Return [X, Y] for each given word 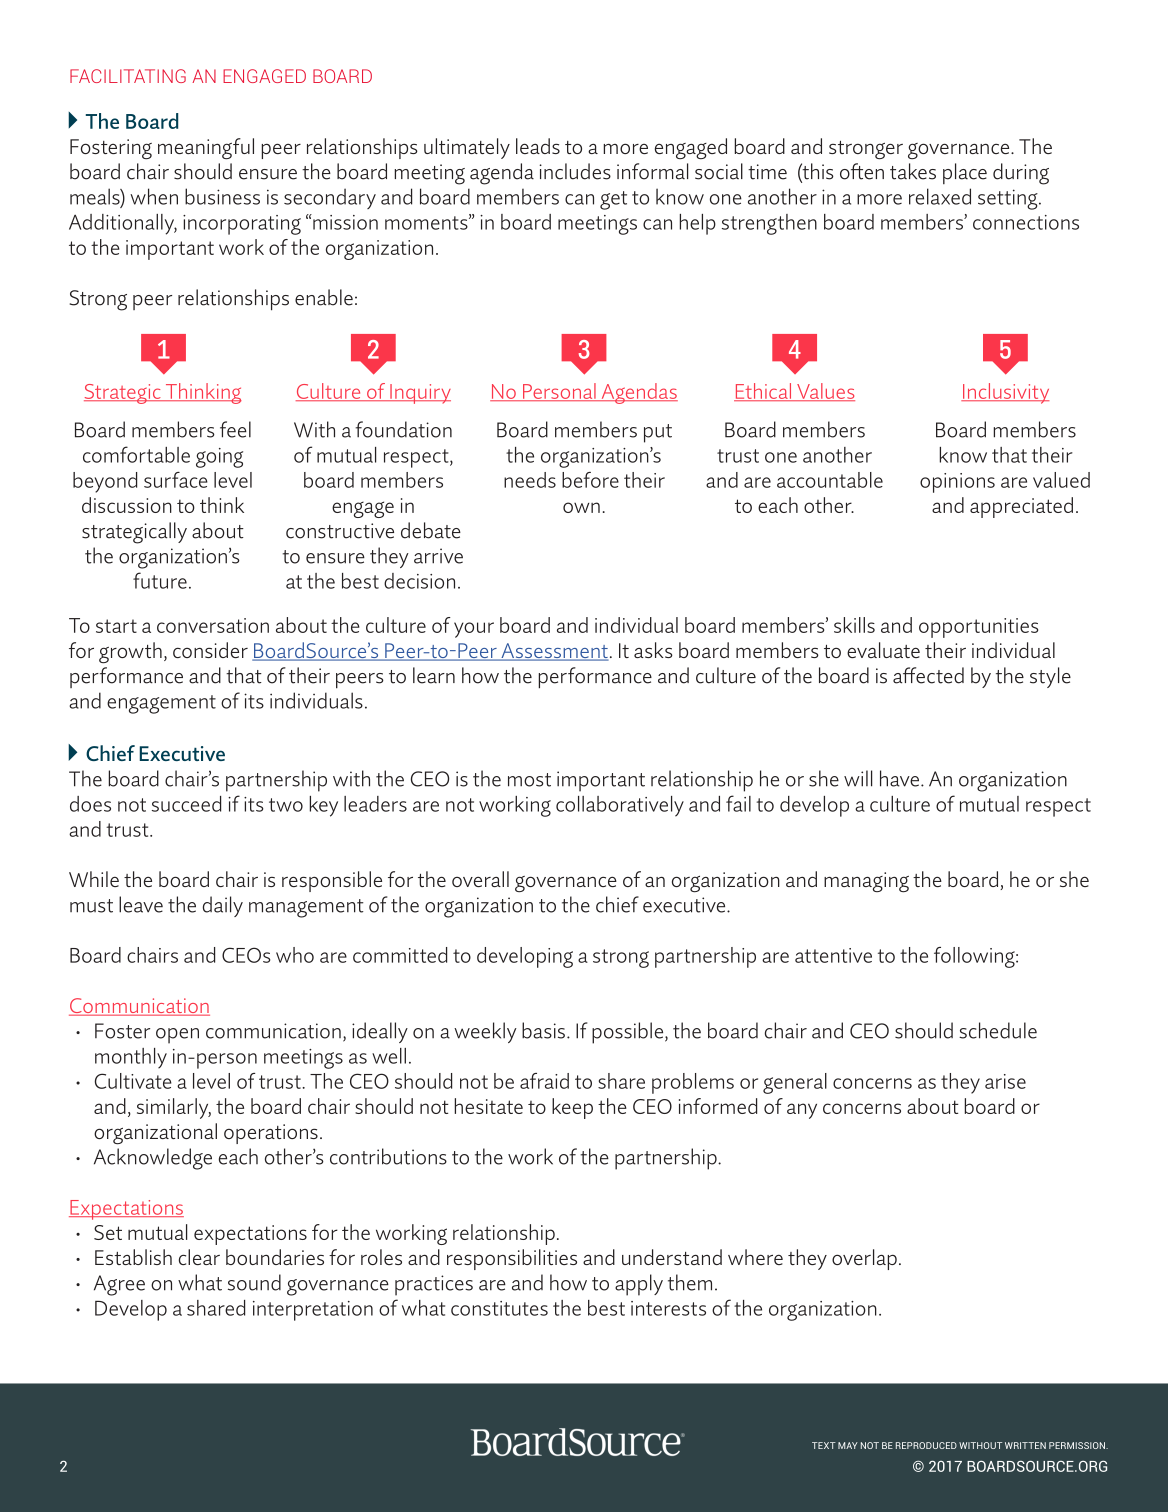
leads [538, 146]
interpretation [313, 1311]
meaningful [206, 149]
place [965, 173]
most [529, 780]
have [901, 778]
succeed [186, 804]
